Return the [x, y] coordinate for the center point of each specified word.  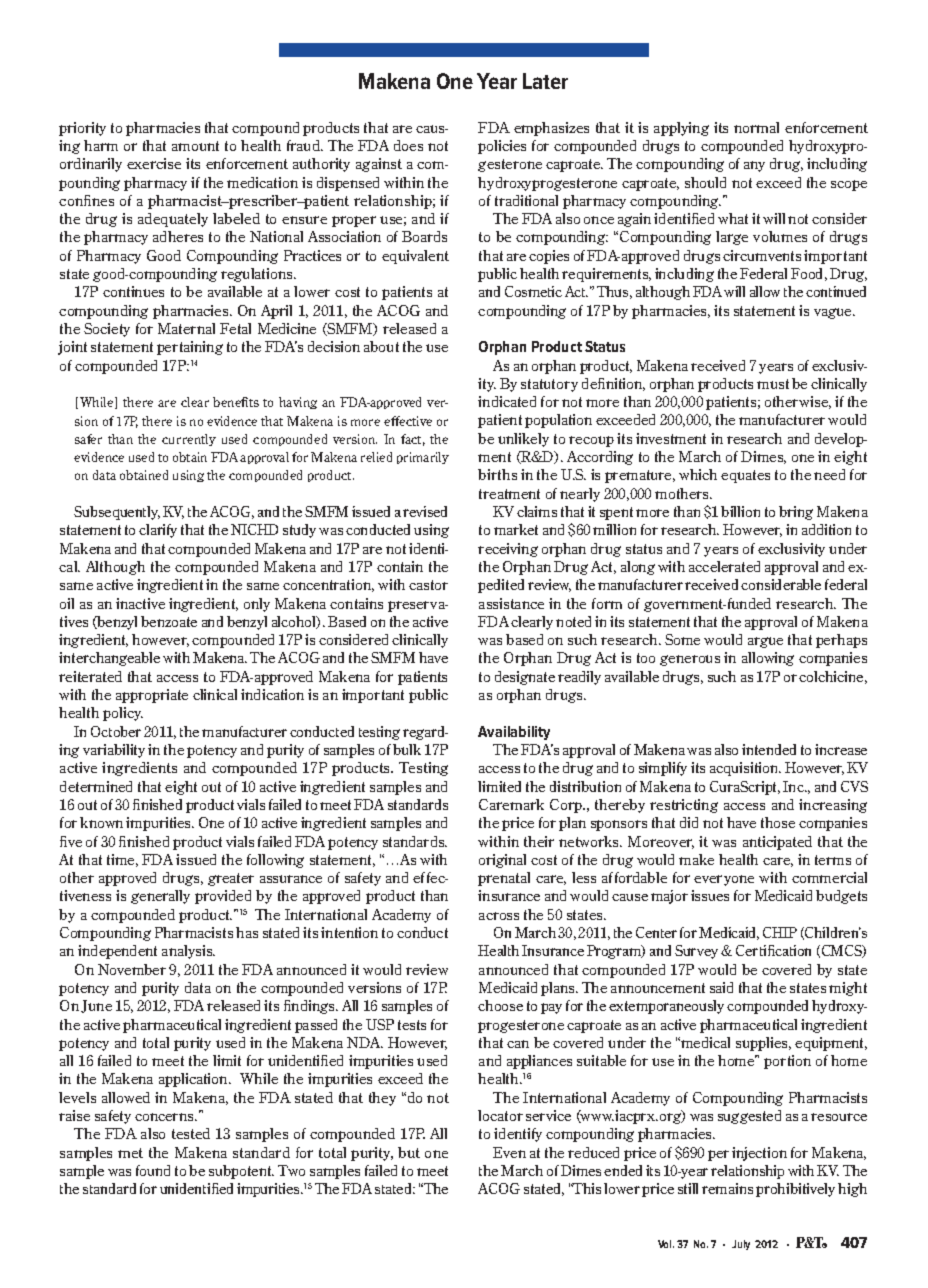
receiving [508, 550]
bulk [407, 749]
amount [195, 146]
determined [96, 786]
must [773, 384]
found [153, 1170]
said [721, 987]
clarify [158, 531]
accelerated [724, 566]
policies [502, 147]
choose [500, 1005]
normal [756, 127]
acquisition [745, 769]
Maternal [186, 328]
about [381, 346]
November [132, 969]
